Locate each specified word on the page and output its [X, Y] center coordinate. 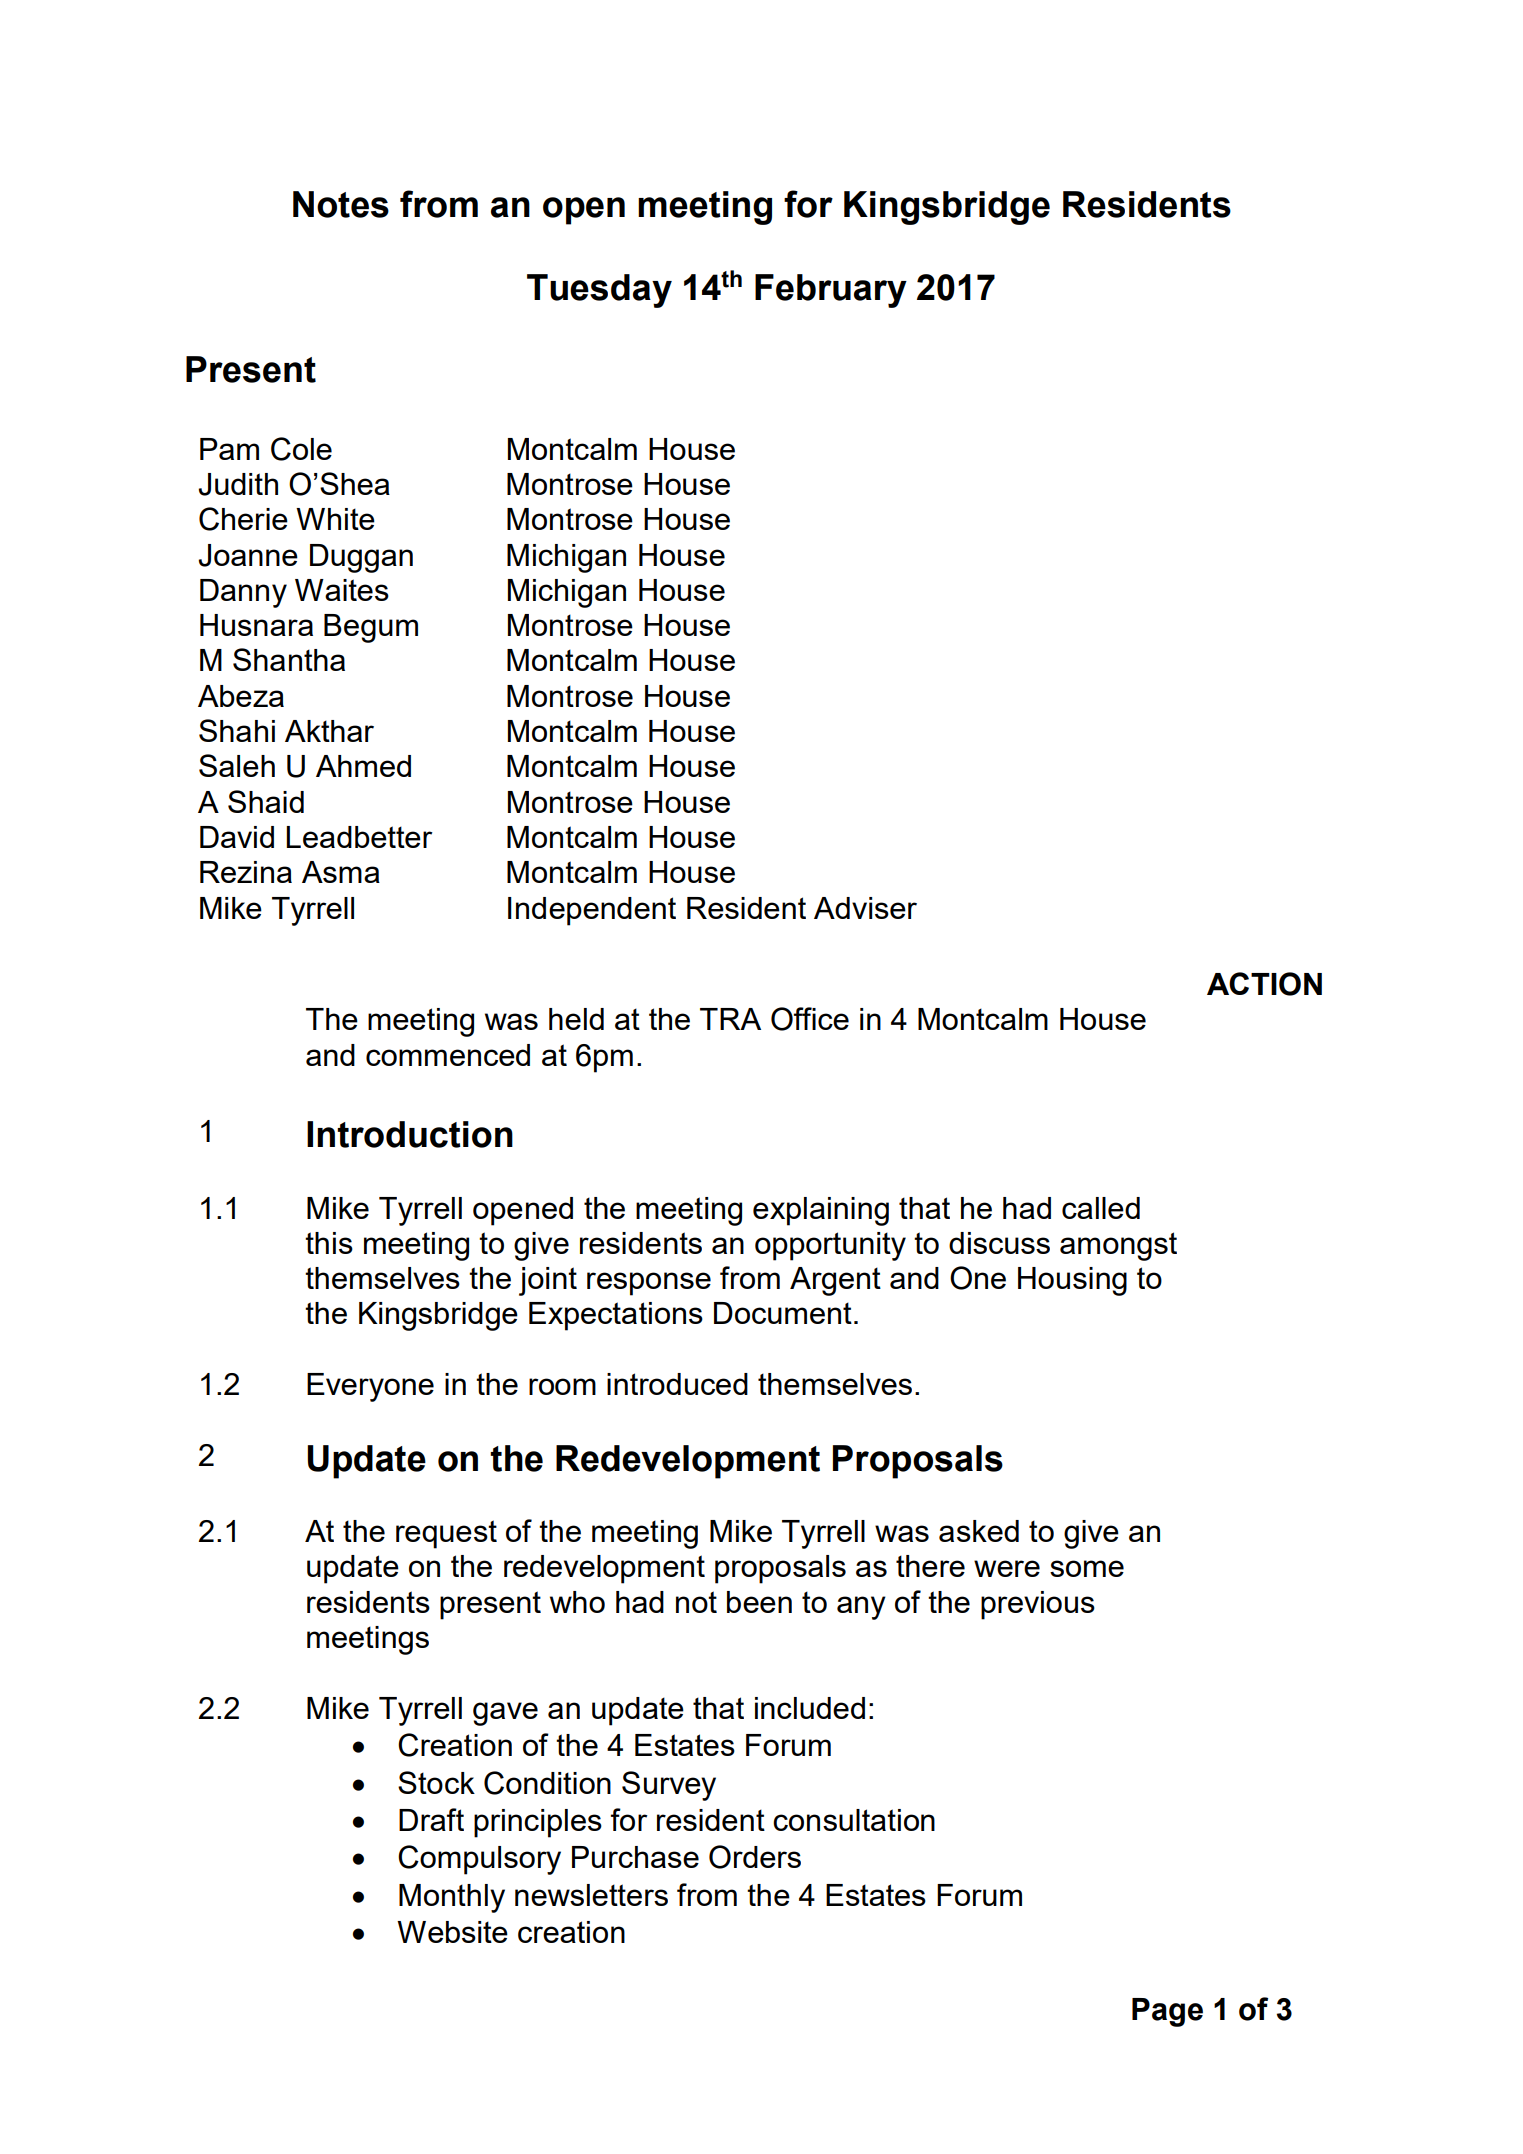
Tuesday [599, 291]
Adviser [865, 908]
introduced [677, 1384]
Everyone [370, 1387]
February [831, 291]
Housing [1072, 1281]
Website [452, 1932]
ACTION [1264, 984]
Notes [341, 204]
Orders [755, 1857]
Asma [341, 872]
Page [1167, 2012]
